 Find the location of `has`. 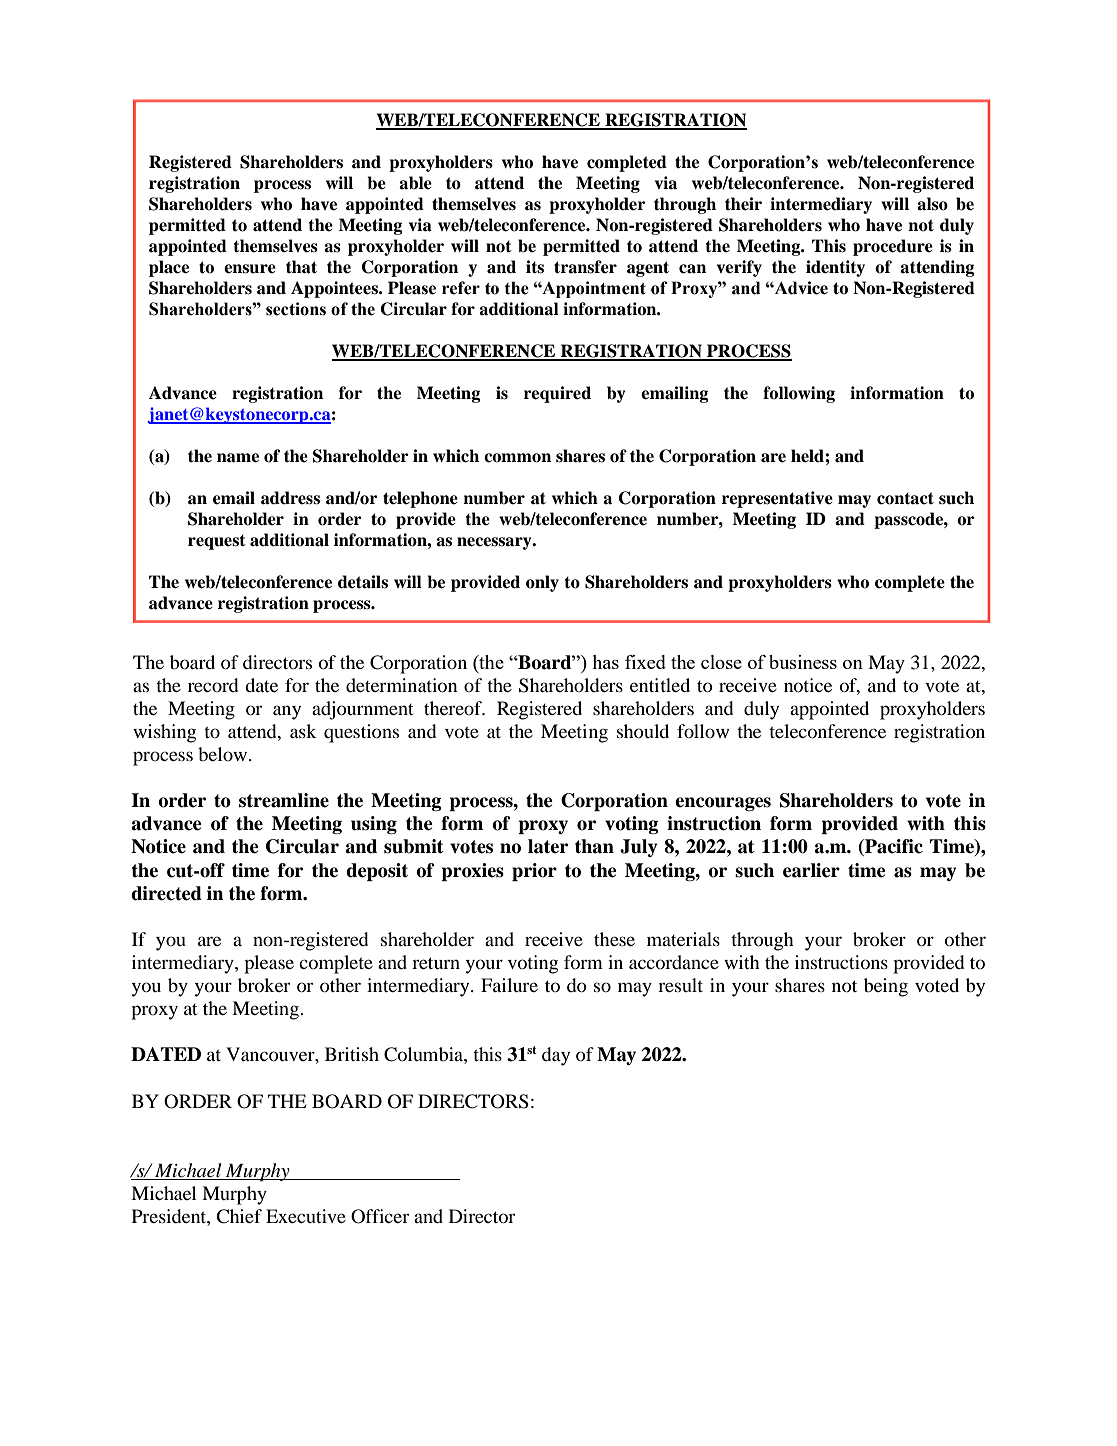

has is located at coordinates (605, 662).
